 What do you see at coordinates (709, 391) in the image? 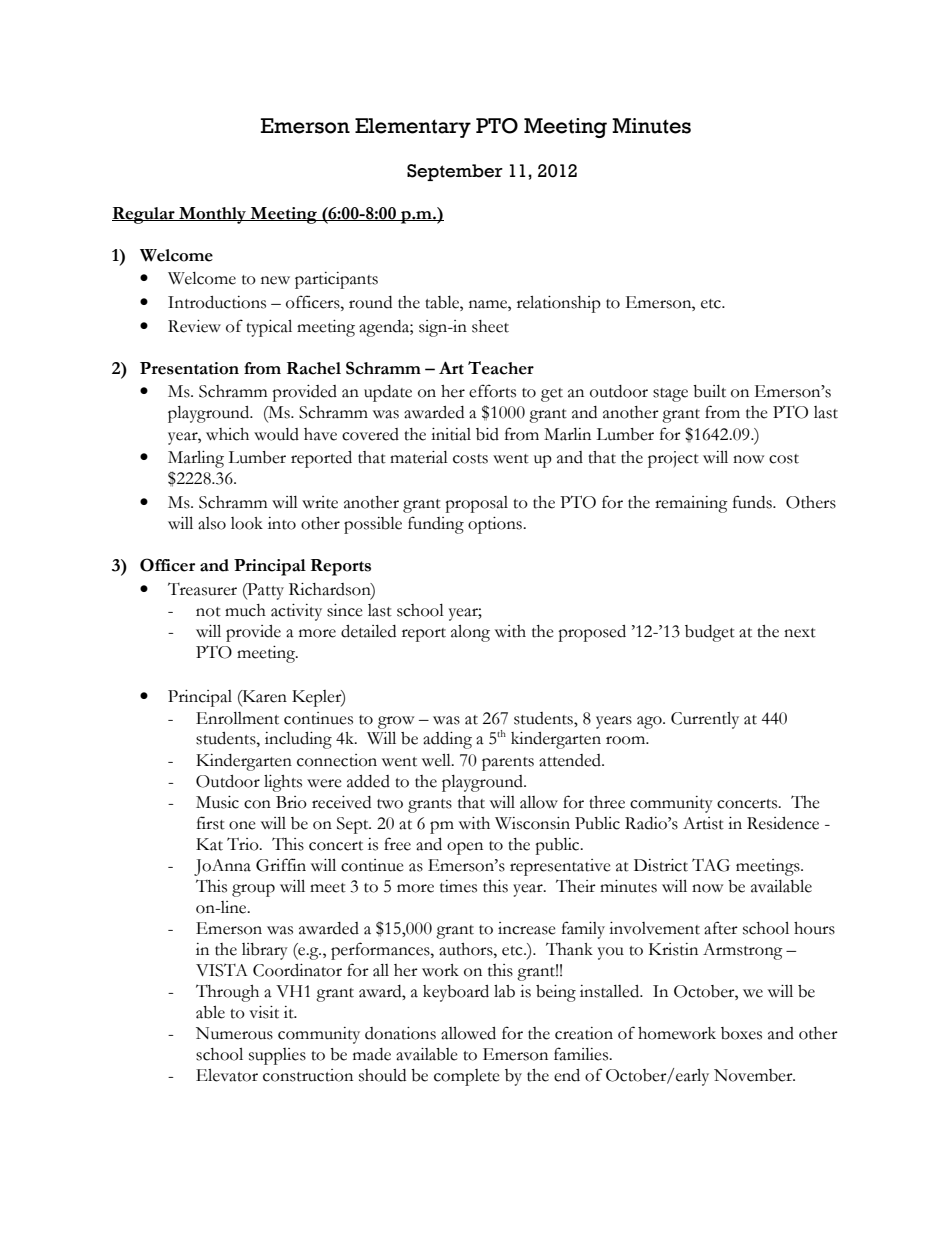
I see `built` at bounding box center [709, 391].
